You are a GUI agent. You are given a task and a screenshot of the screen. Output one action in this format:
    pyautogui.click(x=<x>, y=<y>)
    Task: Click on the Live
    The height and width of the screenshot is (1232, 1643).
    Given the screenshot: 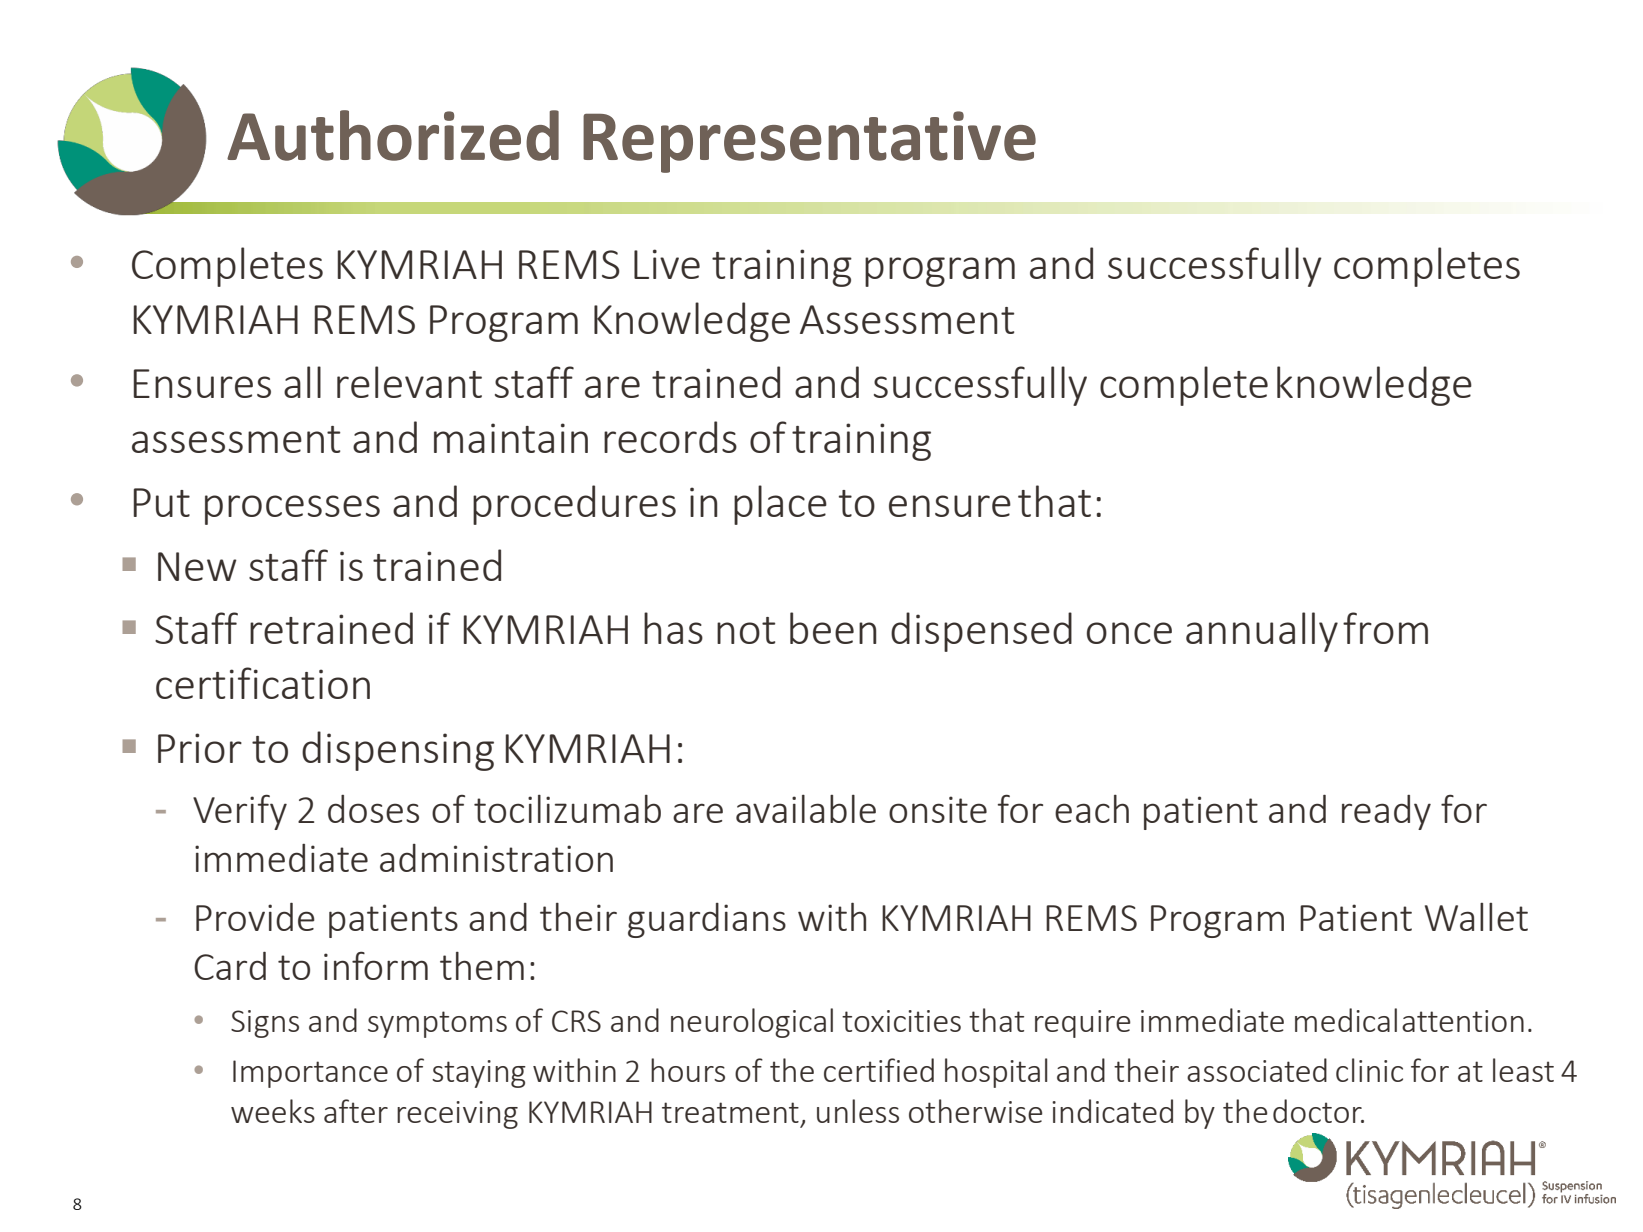 What is the action you would take?
    pyautogui.click(x=667, y=264)
